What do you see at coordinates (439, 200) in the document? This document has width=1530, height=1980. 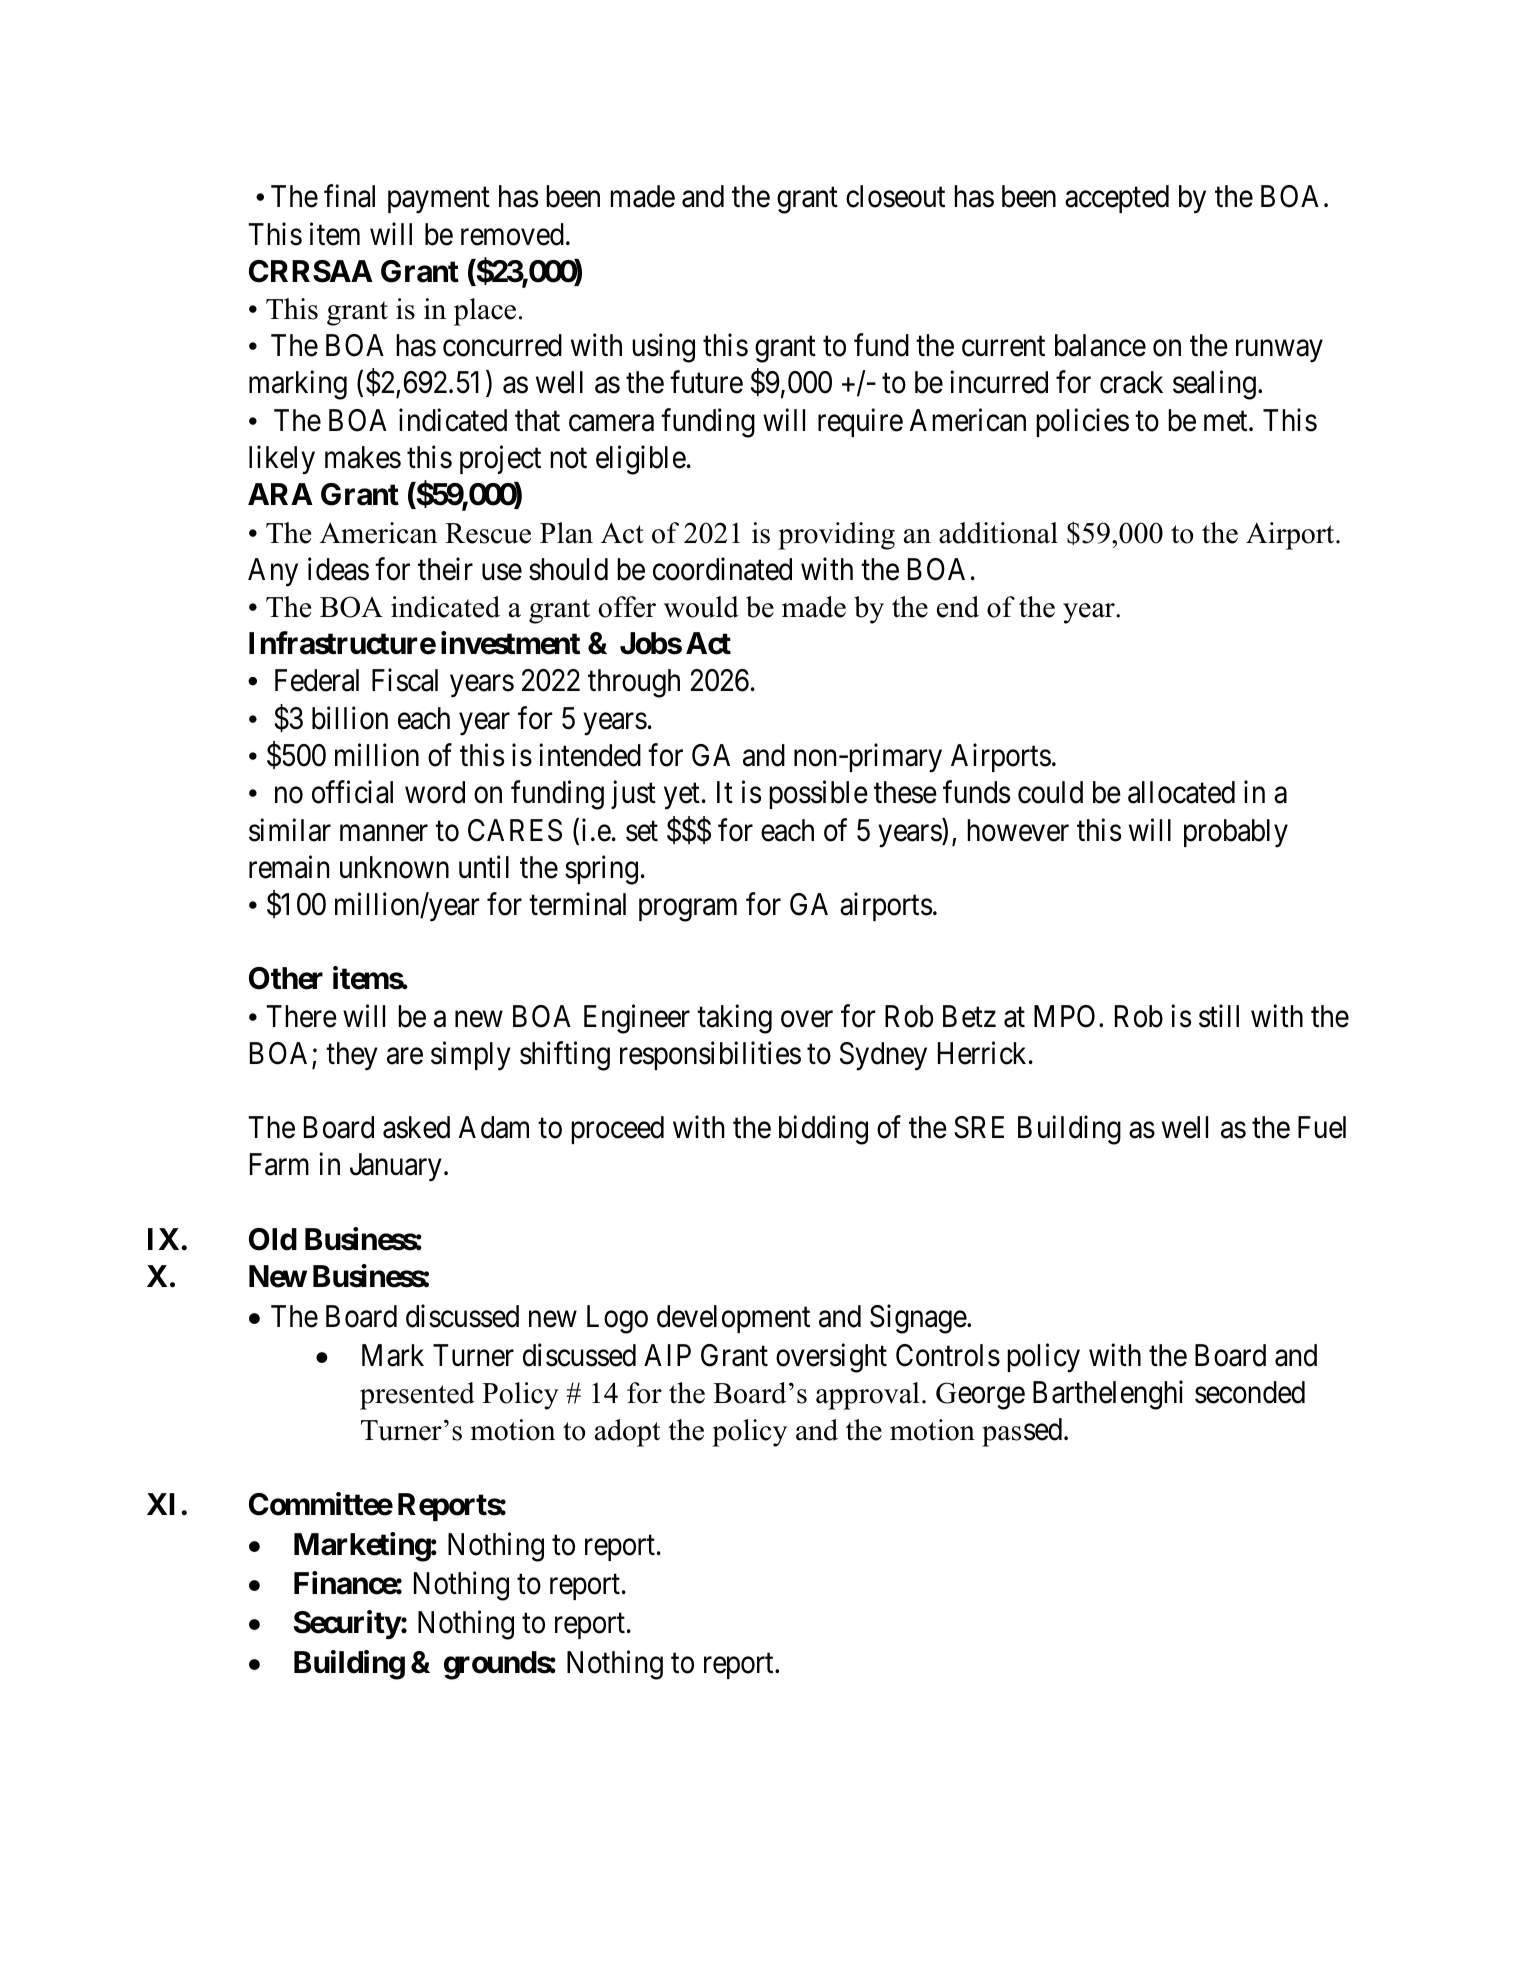 I see `payment` at bounding box center [439, 200].
